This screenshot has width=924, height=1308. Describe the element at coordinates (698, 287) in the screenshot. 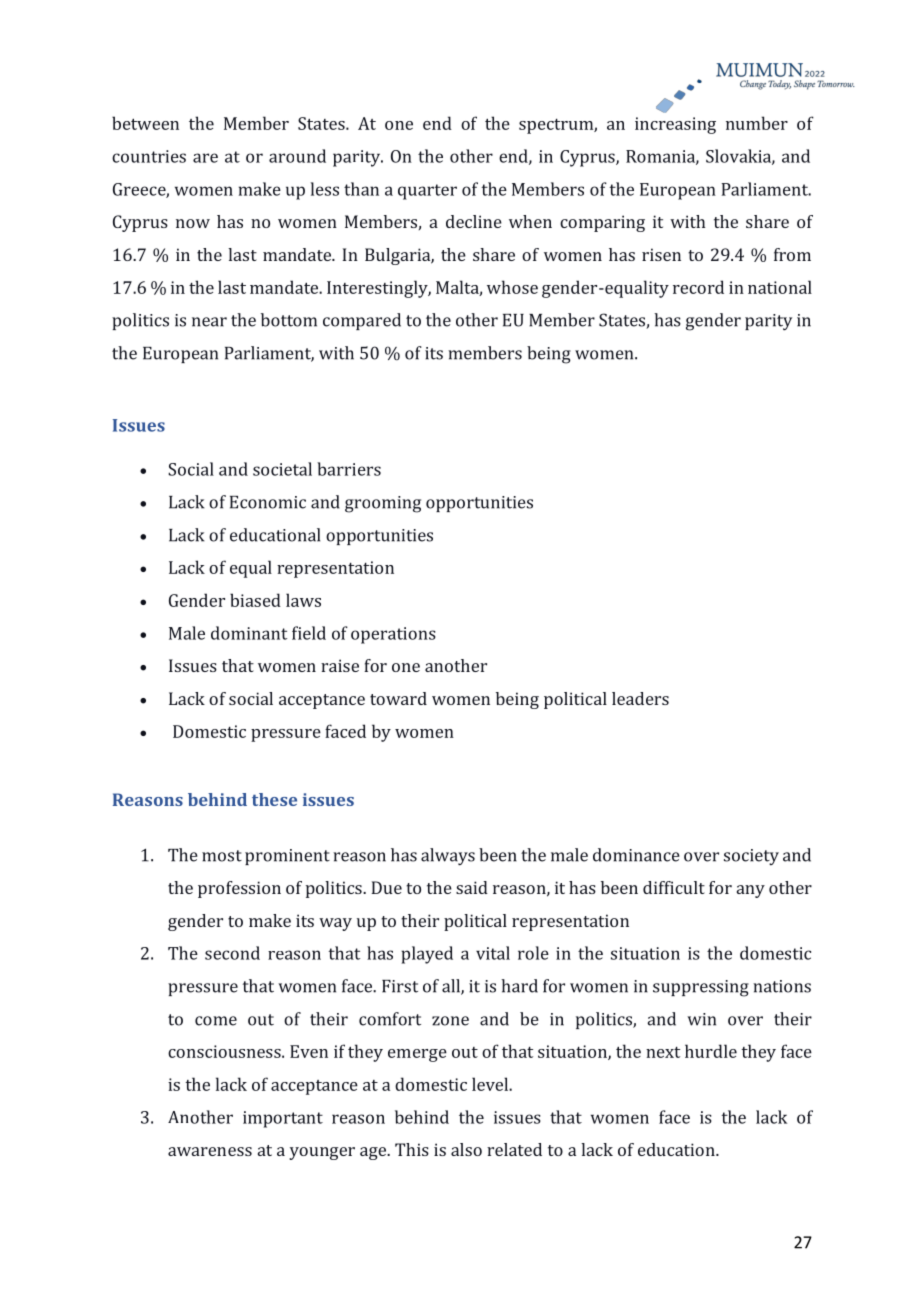

I see `record` at that location.
